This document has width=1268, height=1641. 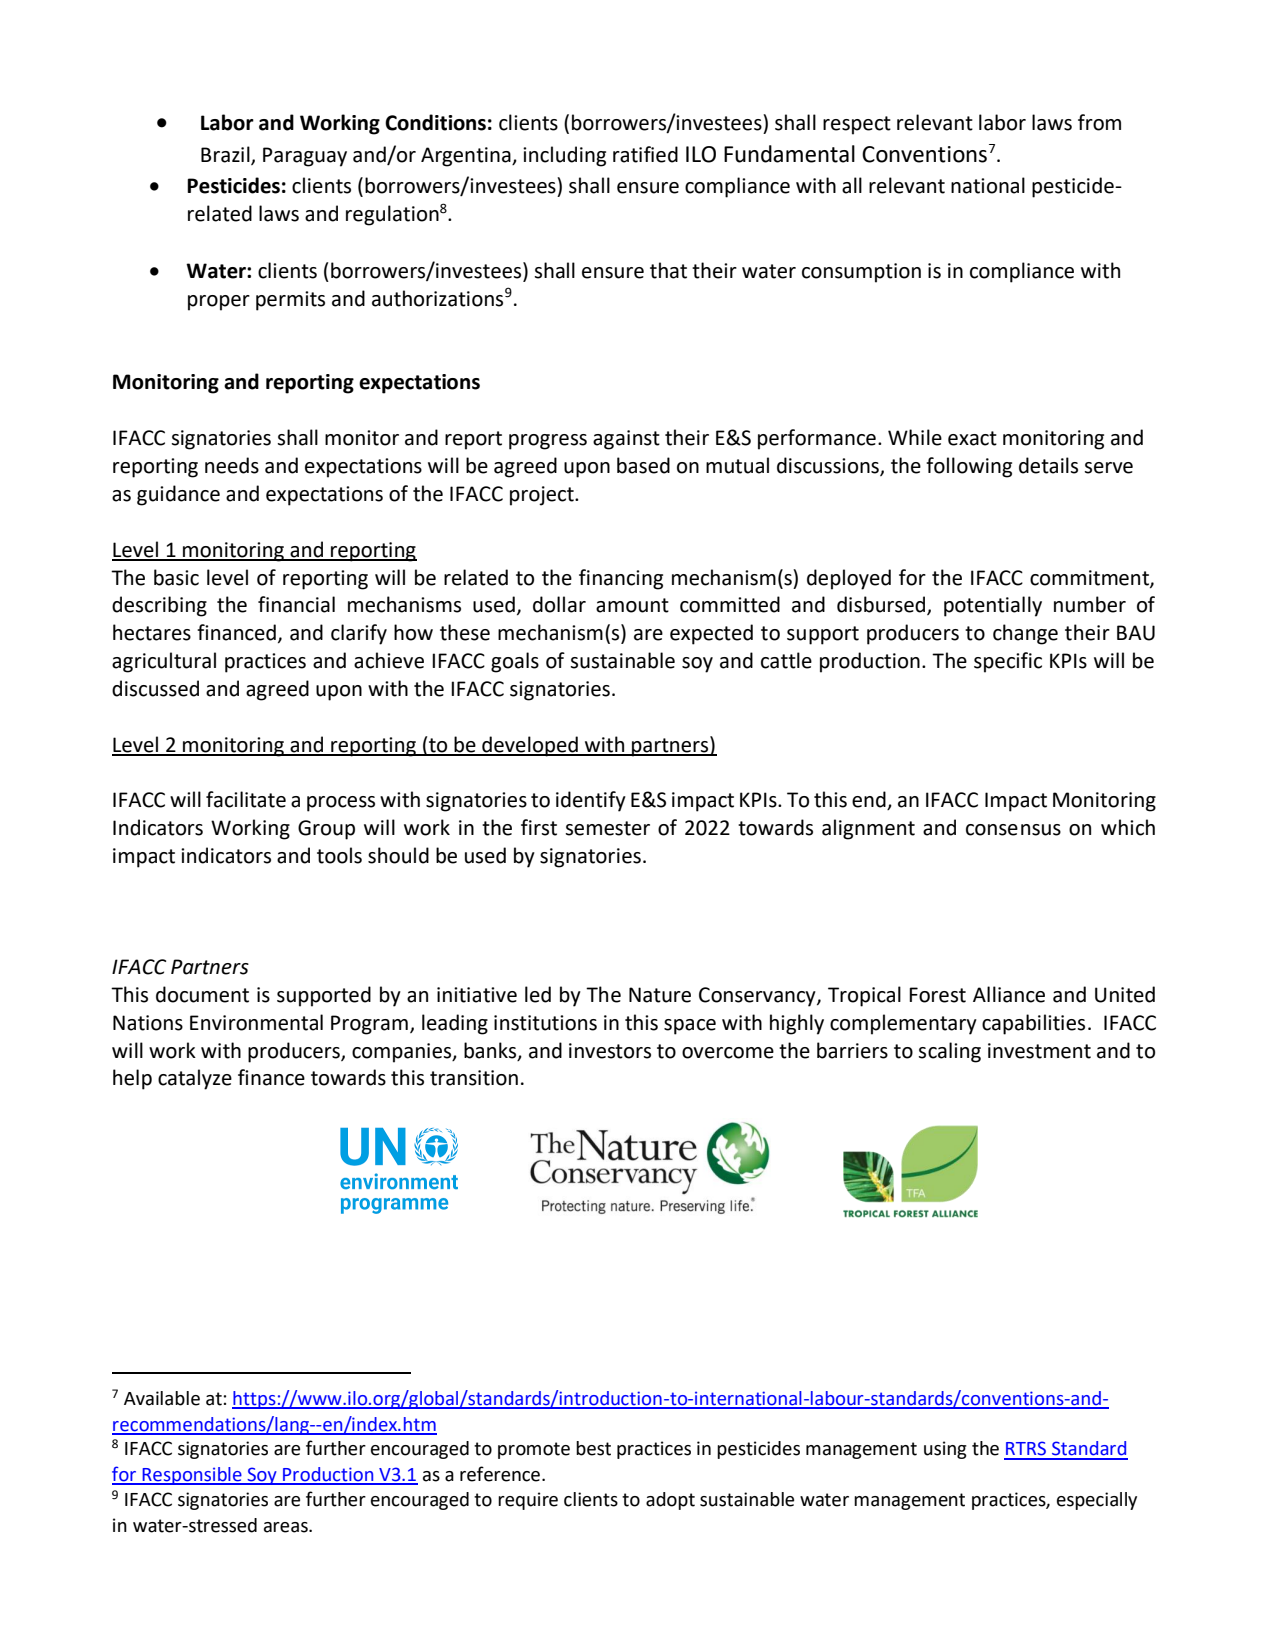 What do you see at coordinates (1099, 122) in the document?
I see `from` at bounding box center [1099, 122].
